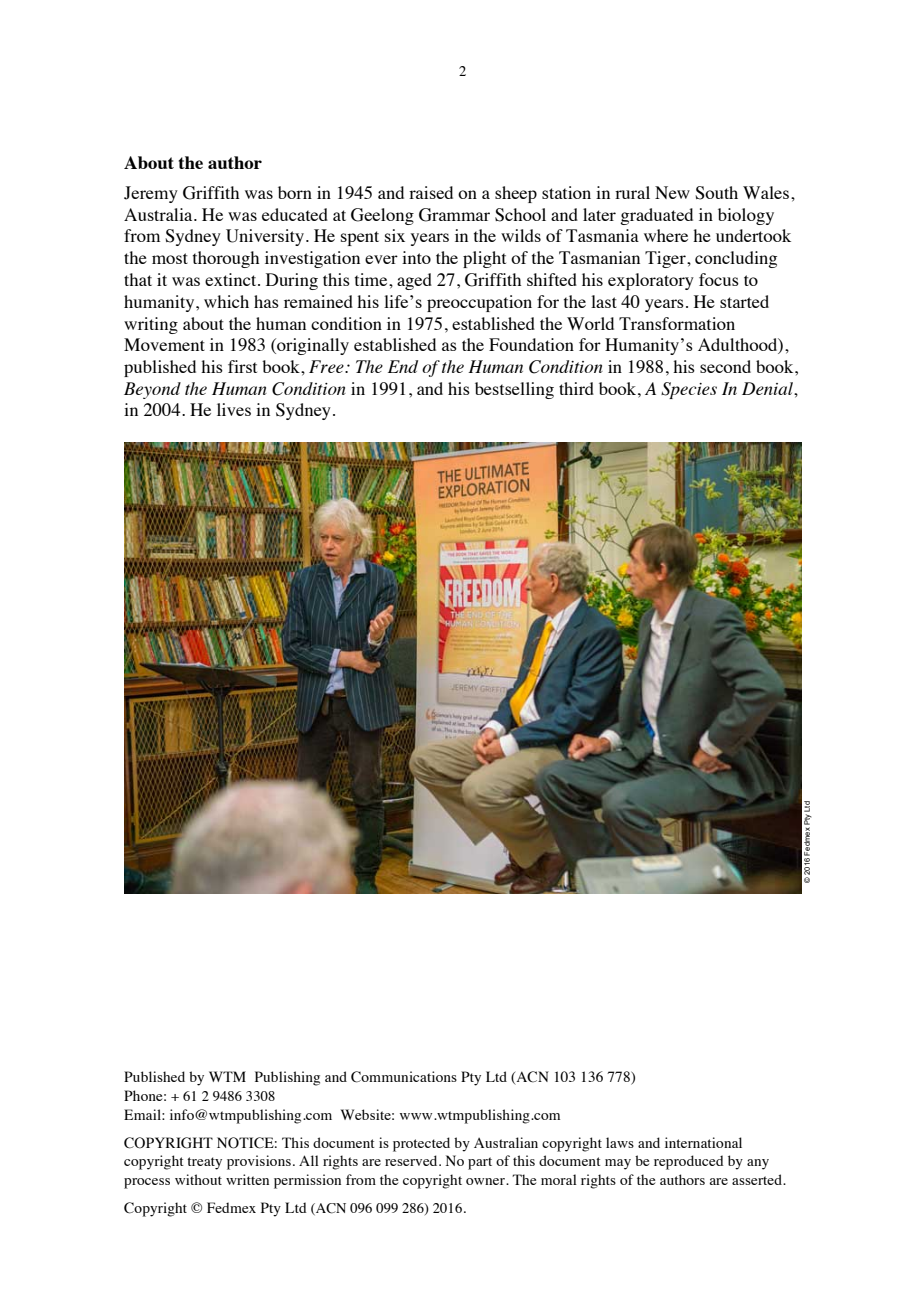 The height and width of the page is (1308, 924). I want to click on where, so click(666, 235).
